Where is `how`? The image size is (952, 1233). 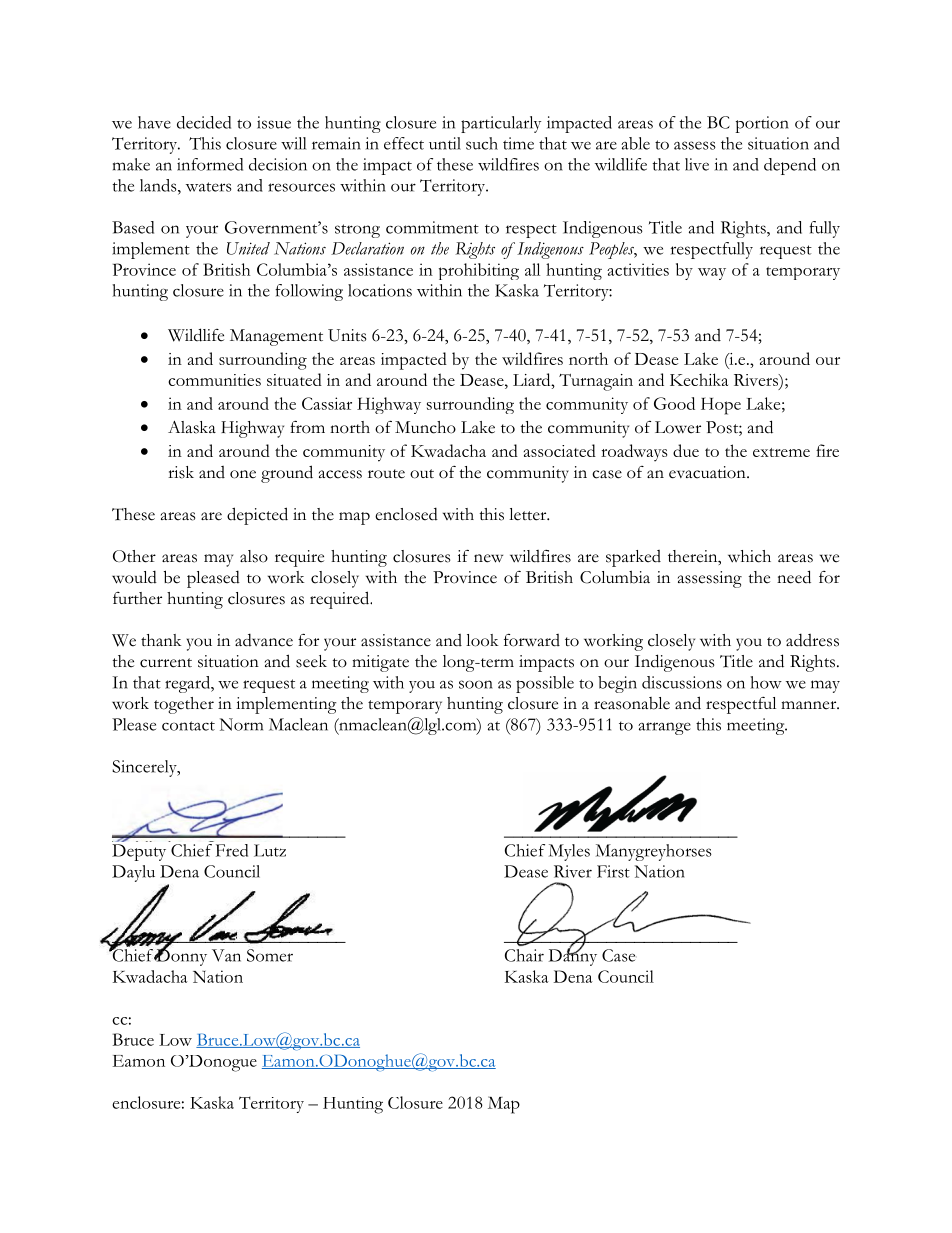
how is located at coordinates (766, 682).
